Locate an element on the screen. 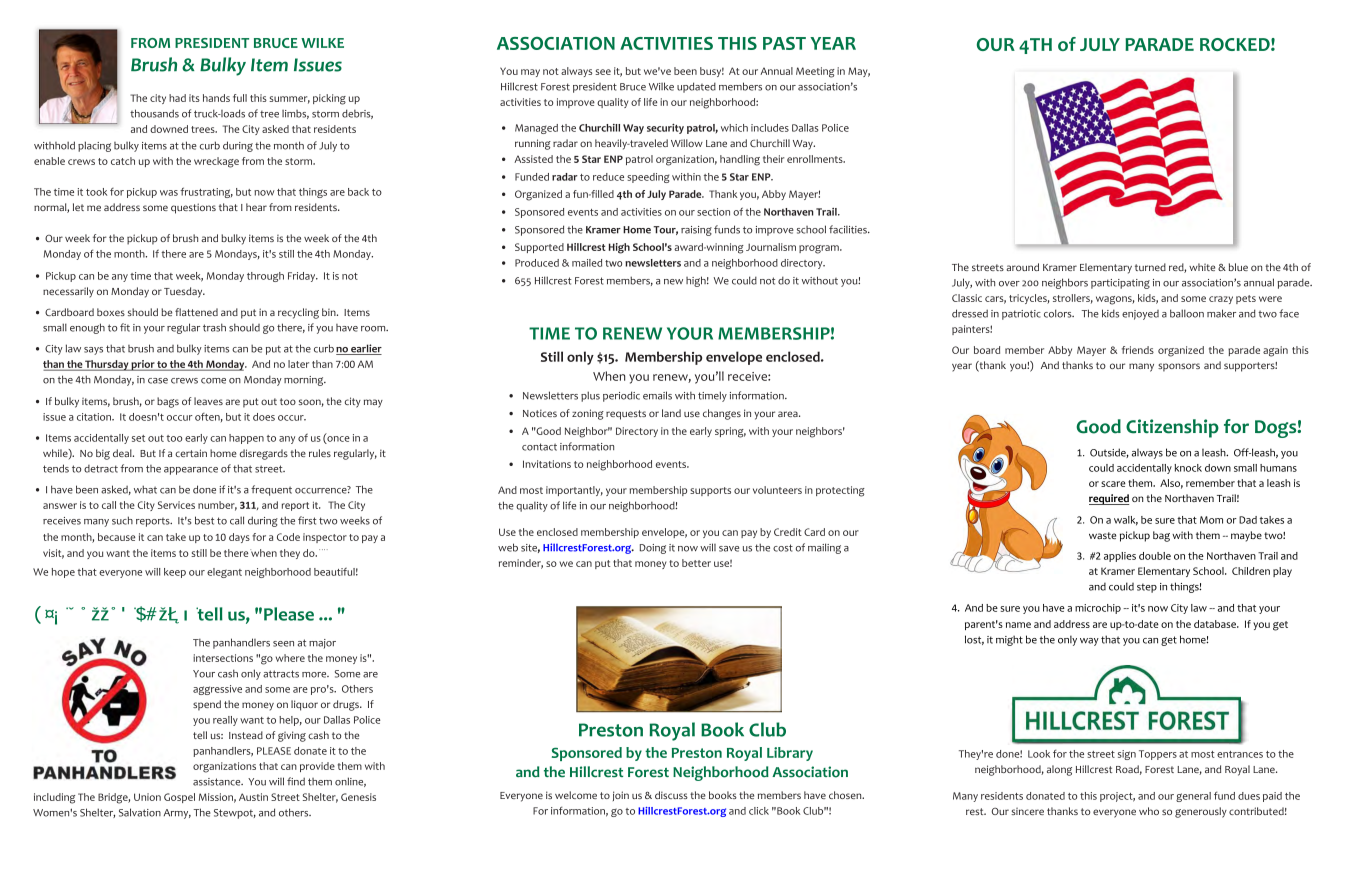 This screenshot has width=1372, height=894. Citizenship is located at coordinates (1172, 428).
